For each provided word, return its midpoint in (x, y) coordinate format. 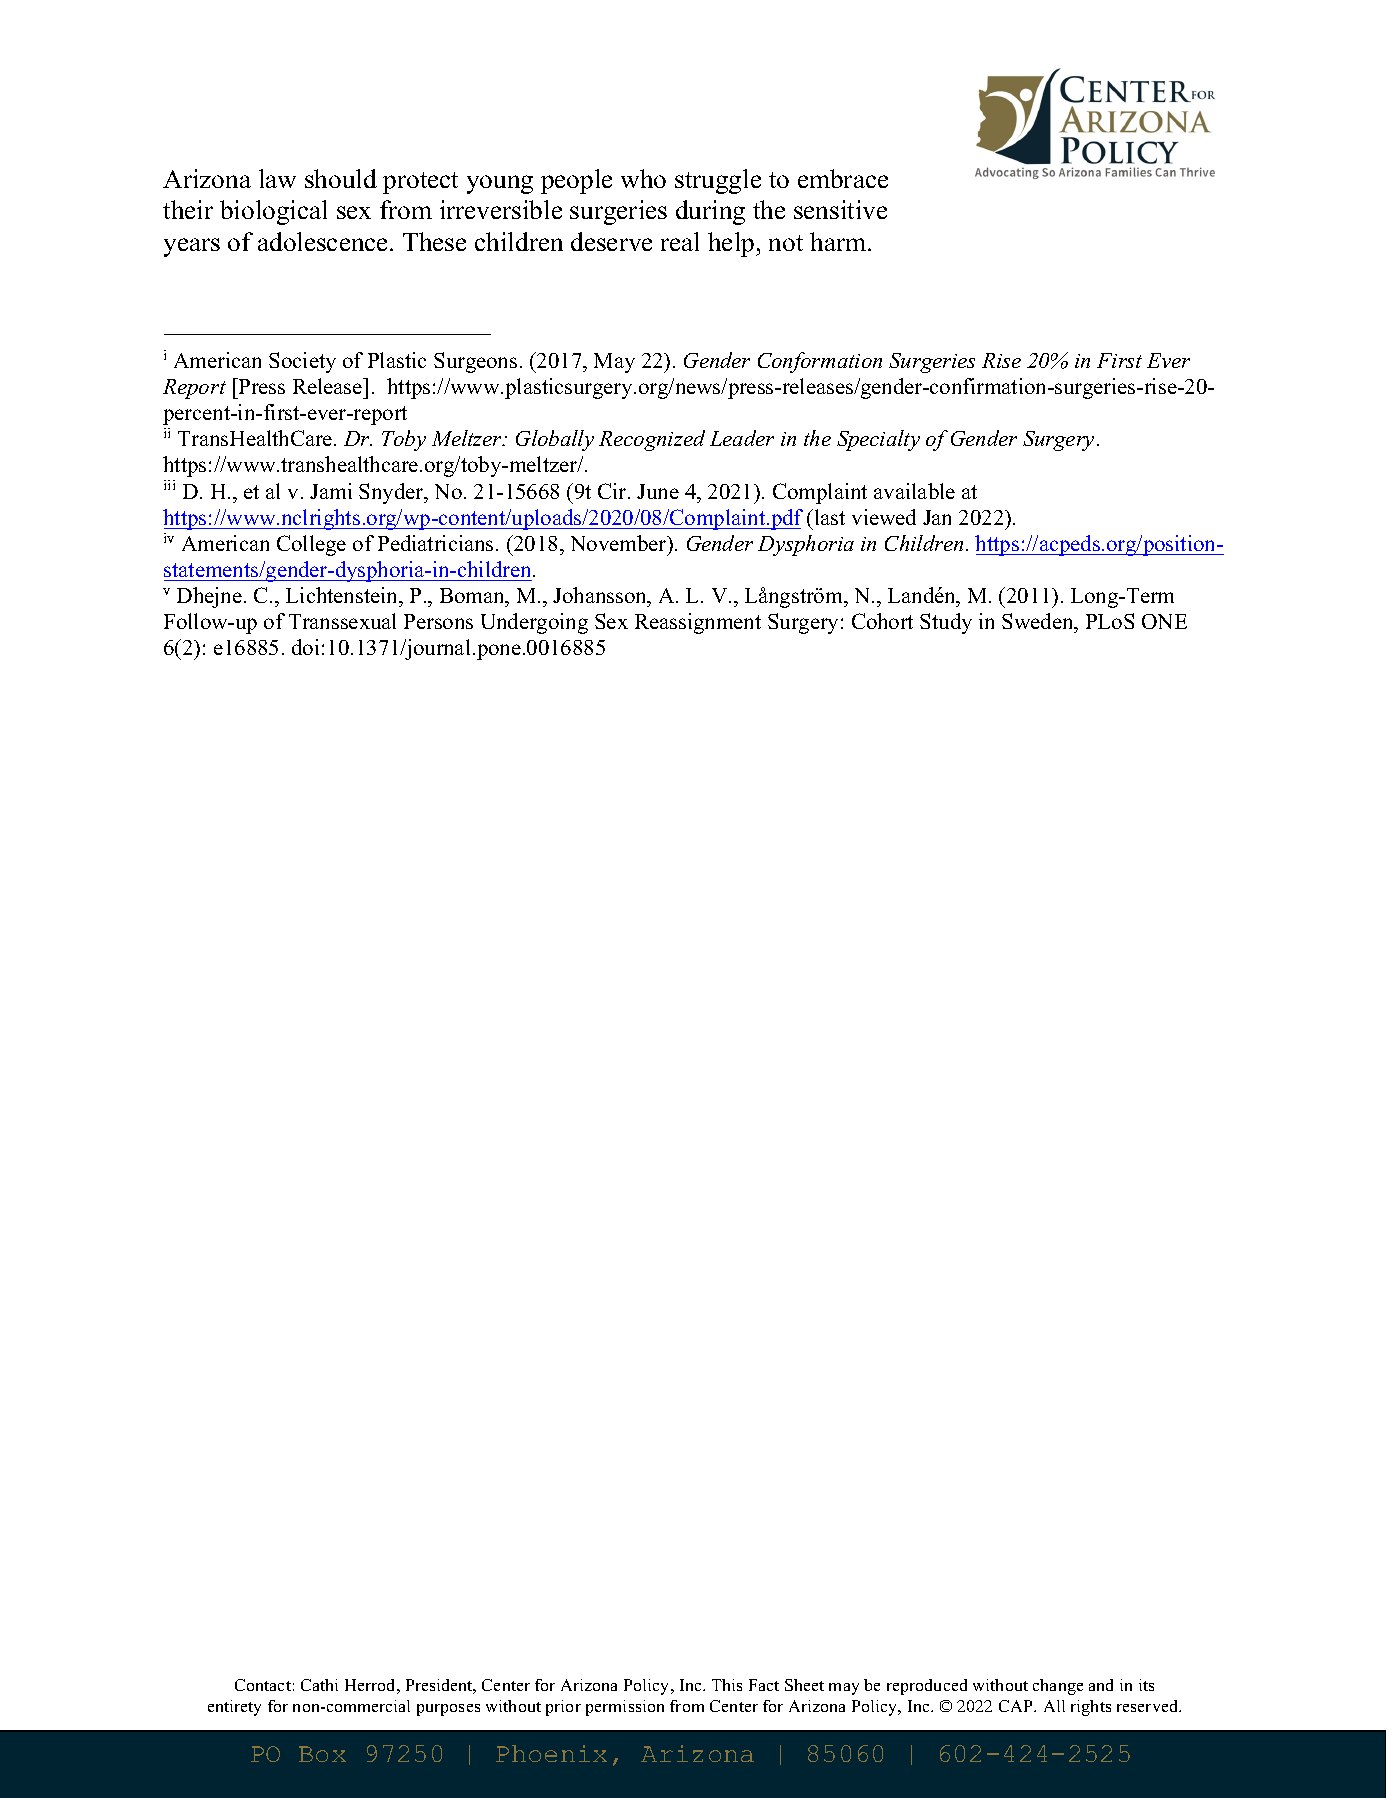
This (727, 1685)
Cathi (319, 1685)
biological (273, 212)
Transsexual (342, 621)
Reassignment (698, 623)
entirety (234, 1708)
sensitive (840, 209)
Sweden (1039, 623)
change (1058, 1687)
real (680, 241)
